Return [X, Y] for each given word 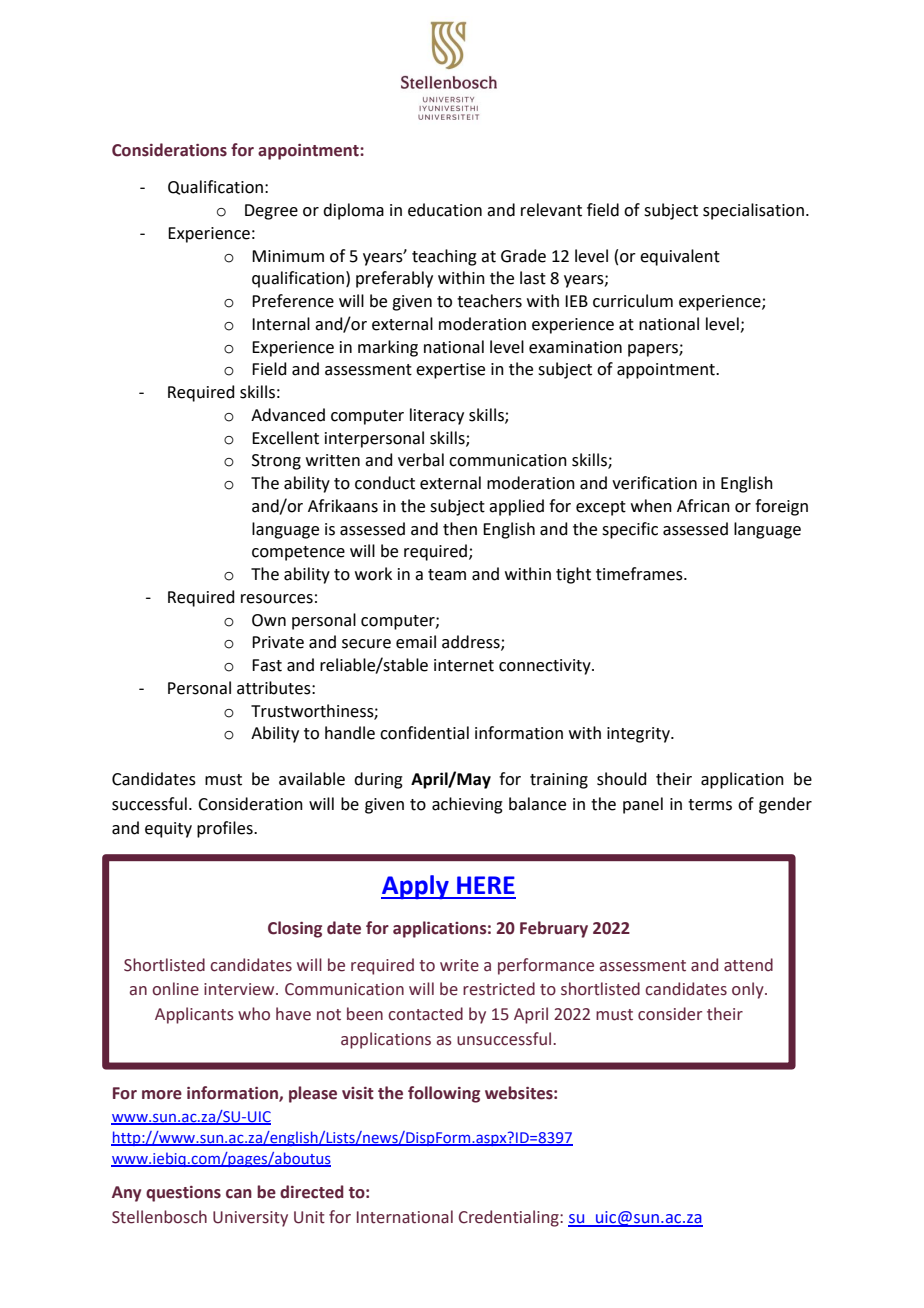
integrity [639, 735]
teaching [444, 257]
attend [748, 965]
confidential [424, 733]
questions [183, 1194]
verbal [421, 460]
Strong [276, 462]
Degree [271, 212]
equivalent [680, 257]
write [459, 965]
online [175, 989]
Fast [267, 665]
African [703, 506]
